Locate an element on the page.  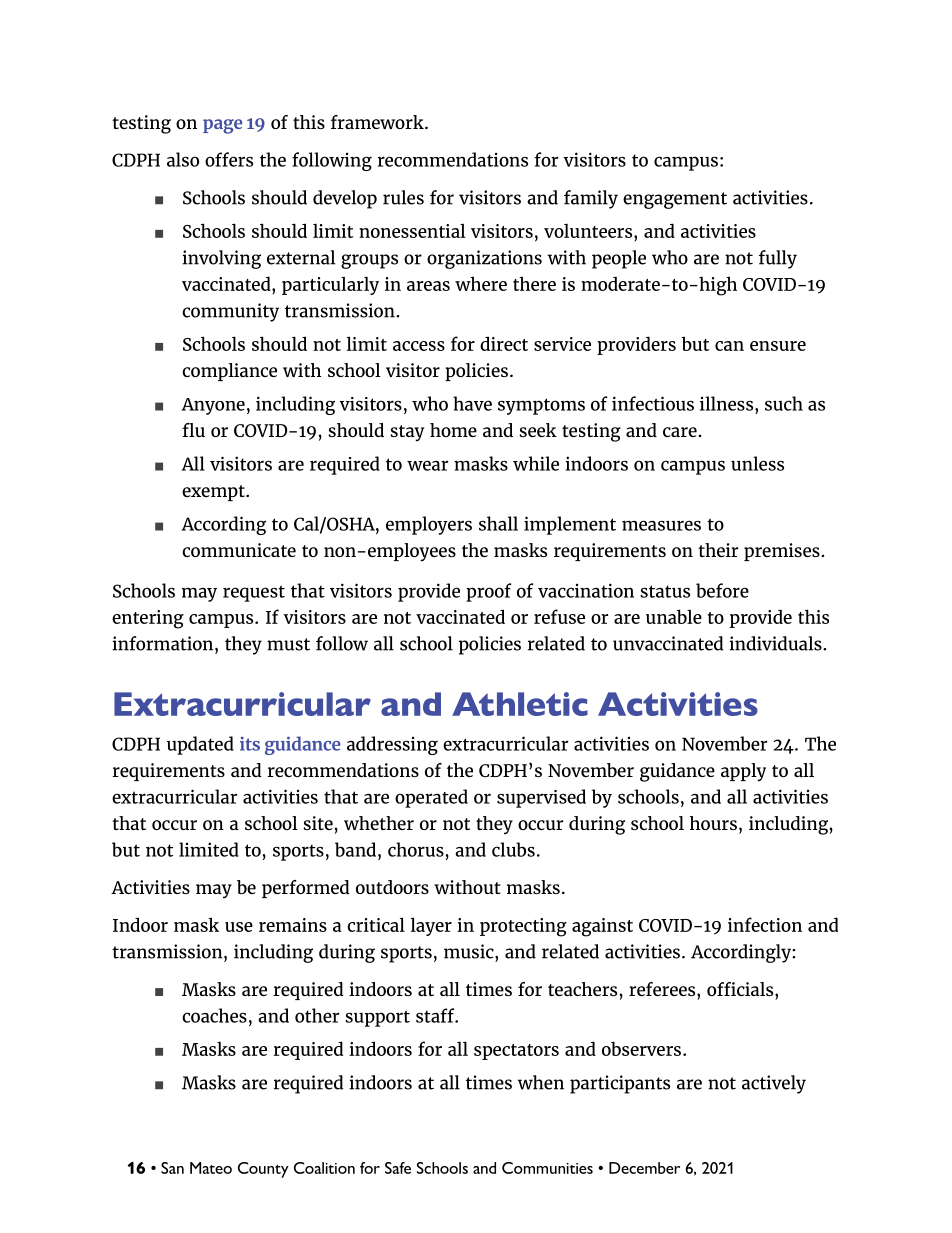
Safe is located at coordinates (398, 1168).
